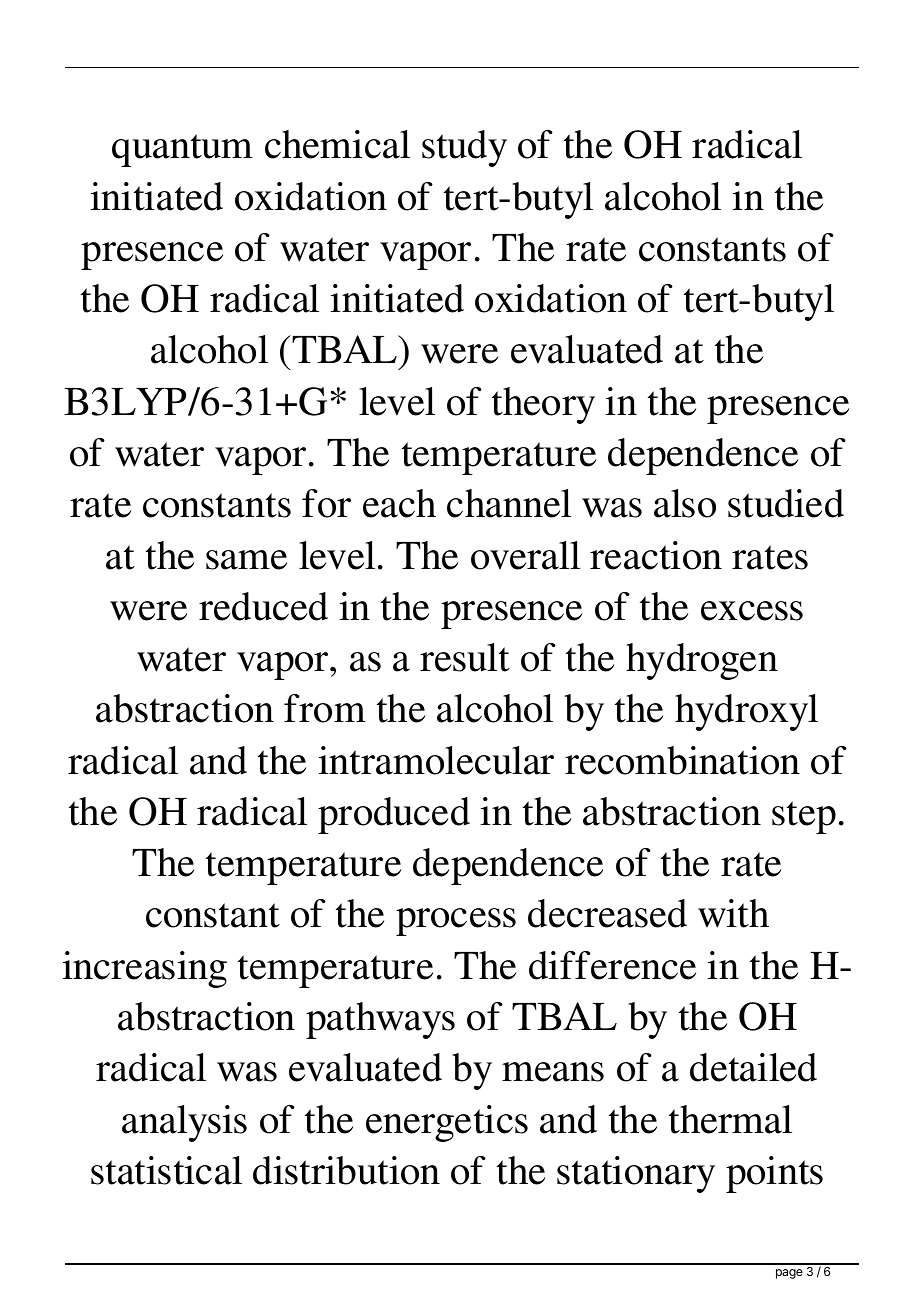 Image resolution: width=924 pixels, height=1308 pixels. What do you see at coordinates (464, 148) in the document?
I see `study` at bounding box center [464, 148].
